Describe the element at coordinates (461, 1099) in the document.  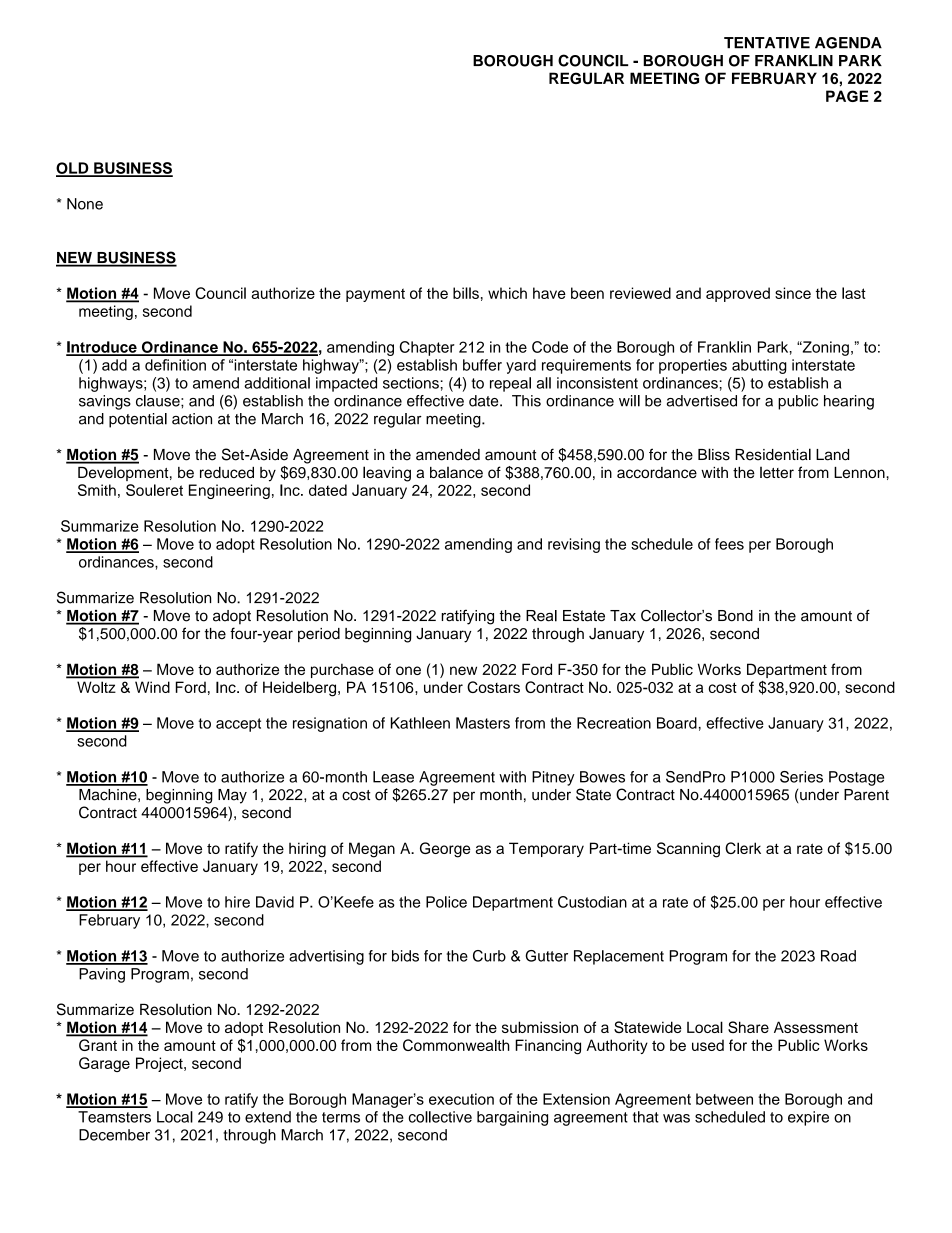
I see `execution` at that location.
